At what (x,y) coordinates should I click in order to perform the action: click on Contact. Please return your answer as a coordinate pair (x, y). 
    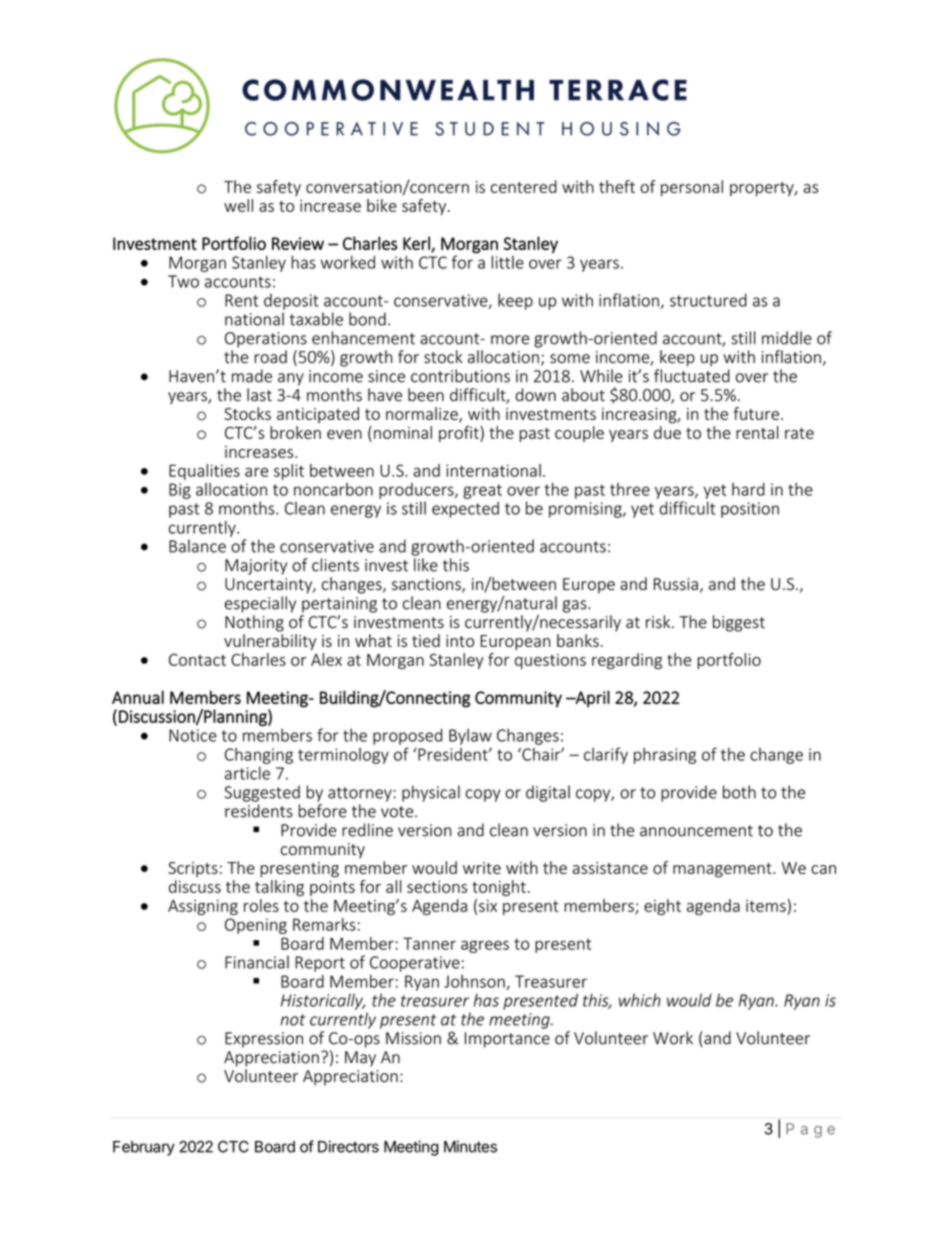
    Looking at the image, I should click on (197, 659).
